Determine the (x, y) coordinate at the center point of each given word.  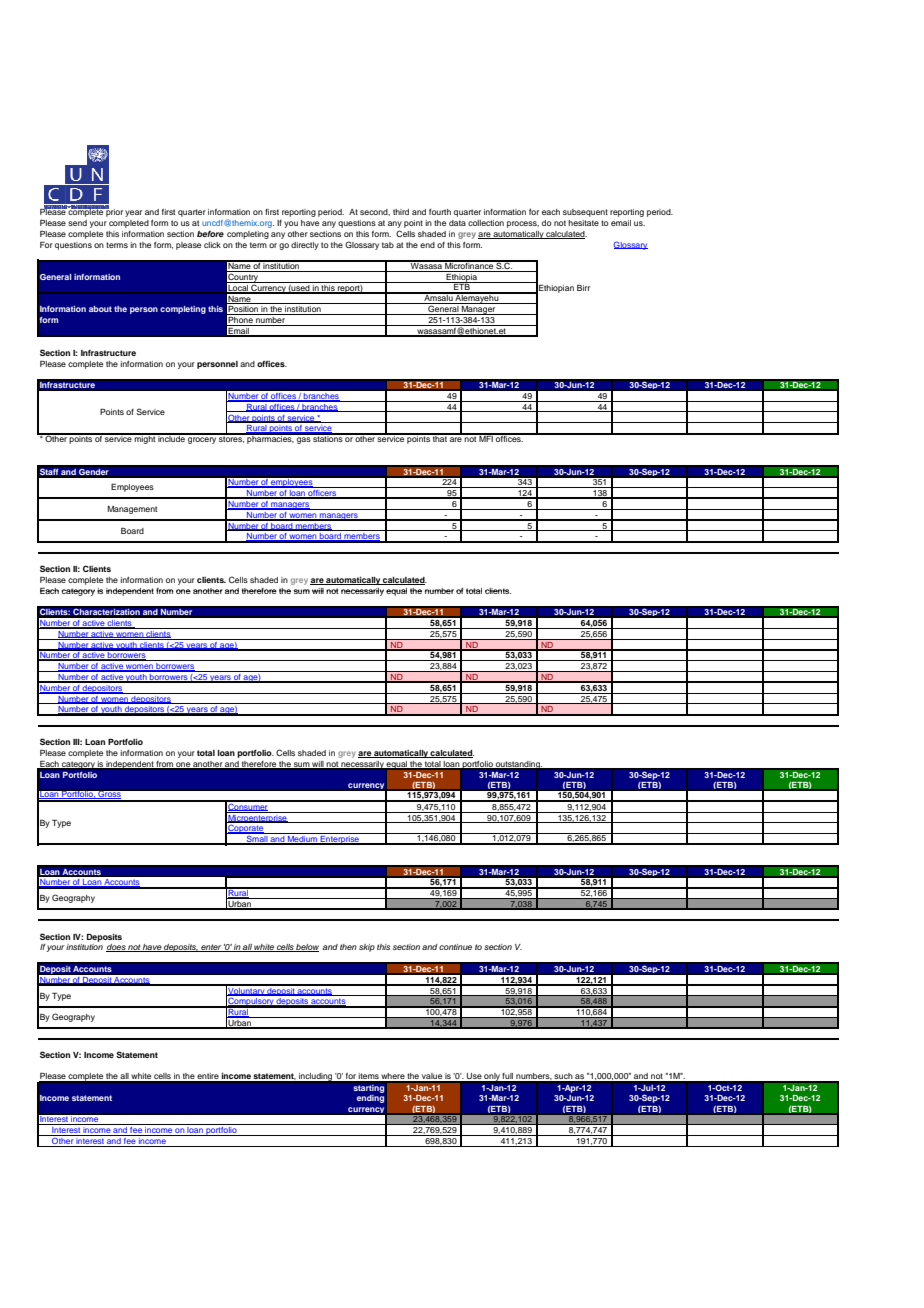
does (117, 948)
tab (388, 245)
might (145, 439)
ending (370, 1099)
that (440, 438)
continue (455, 947)
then (348, 947)
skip (367, 948)
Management (132, 510)
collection (486, 223)
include (172, 438)
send (77, 223)
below (307, 948)
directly (305, 246)
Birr (583, 288)
